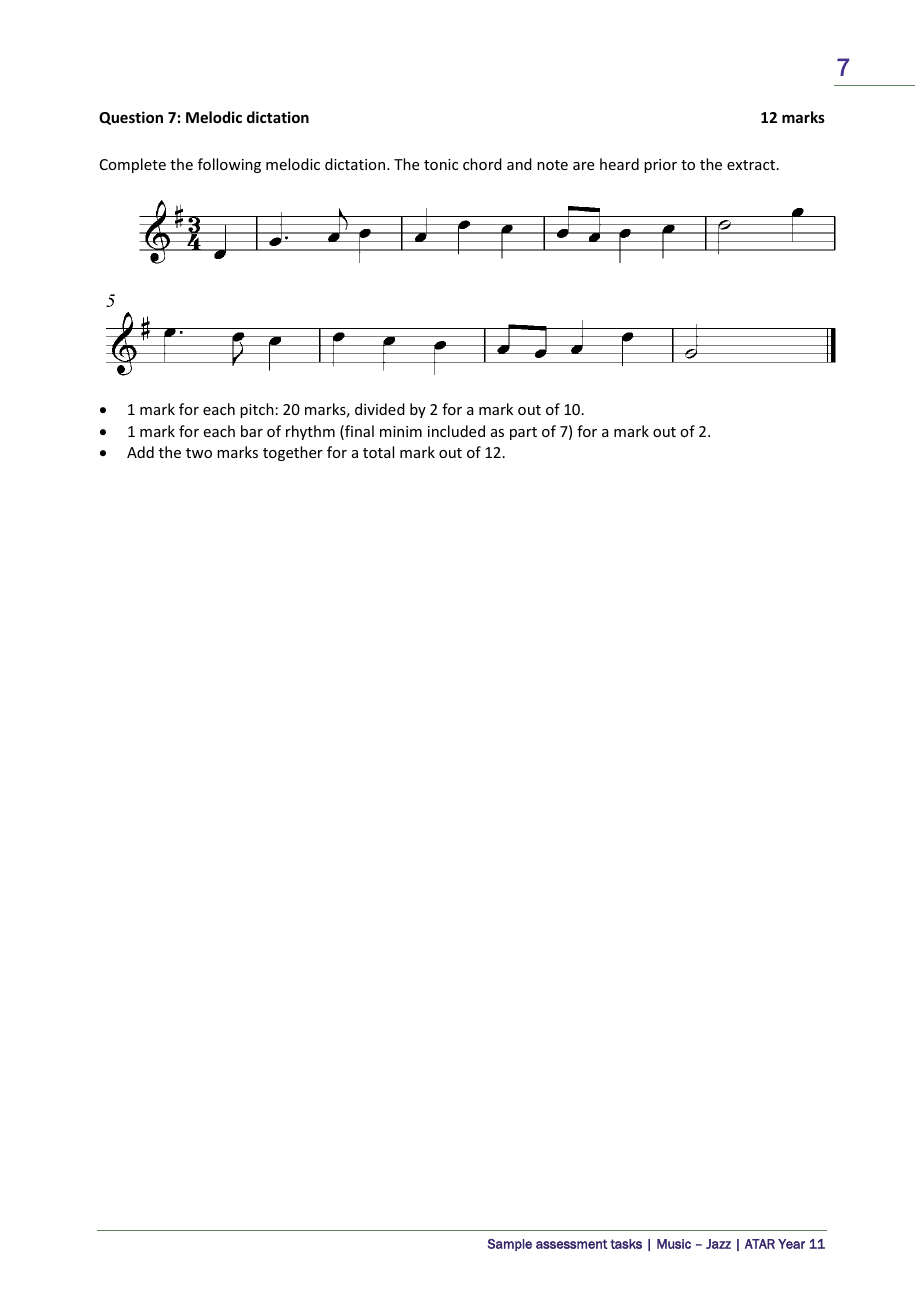 The image size is (924, 1308). Describe the element at coordinates (509, 1245) in the image. I see `Sample` at that location.
